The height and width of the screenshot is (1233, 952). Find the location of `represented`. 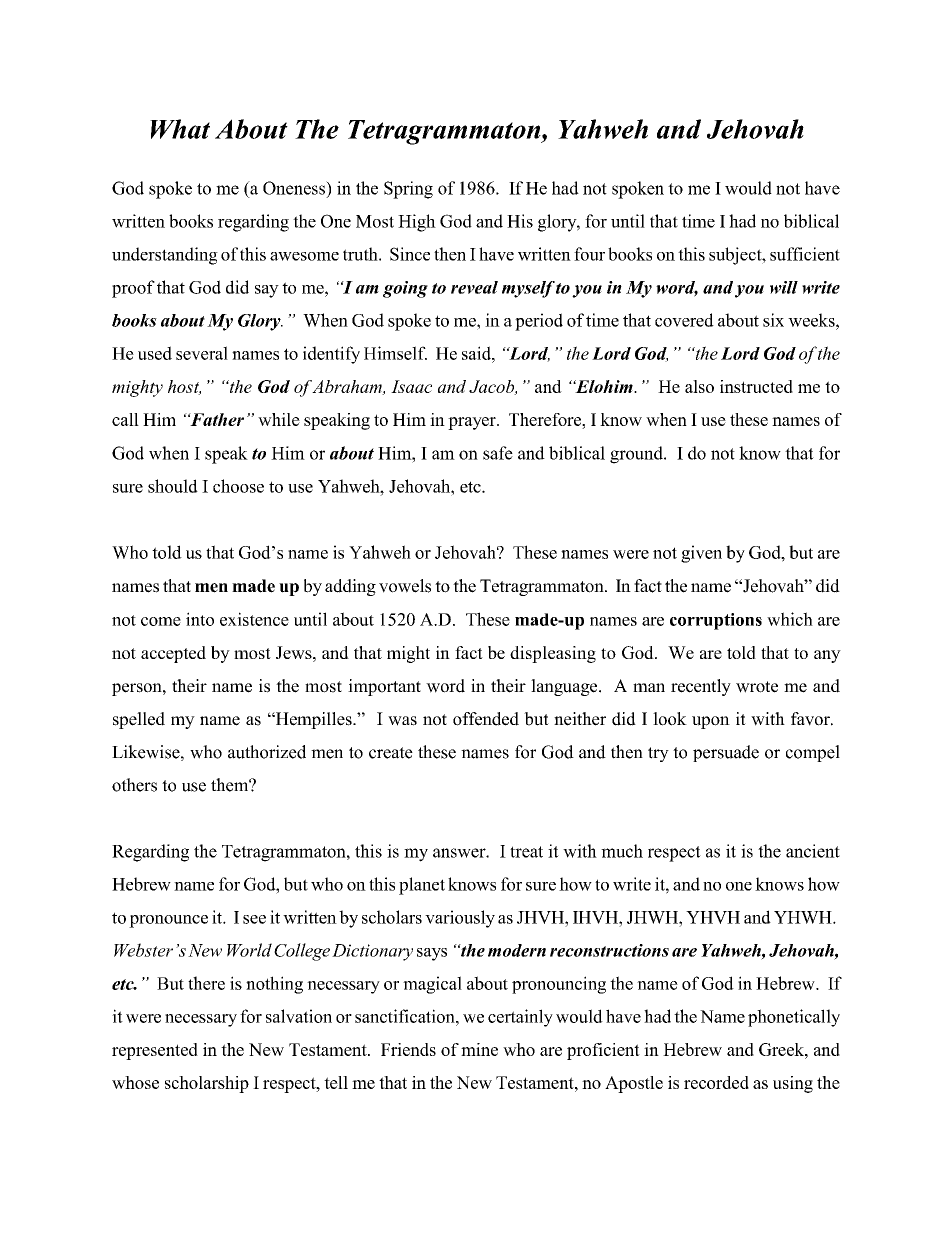

represented is located at coordinates (155, 1051).
